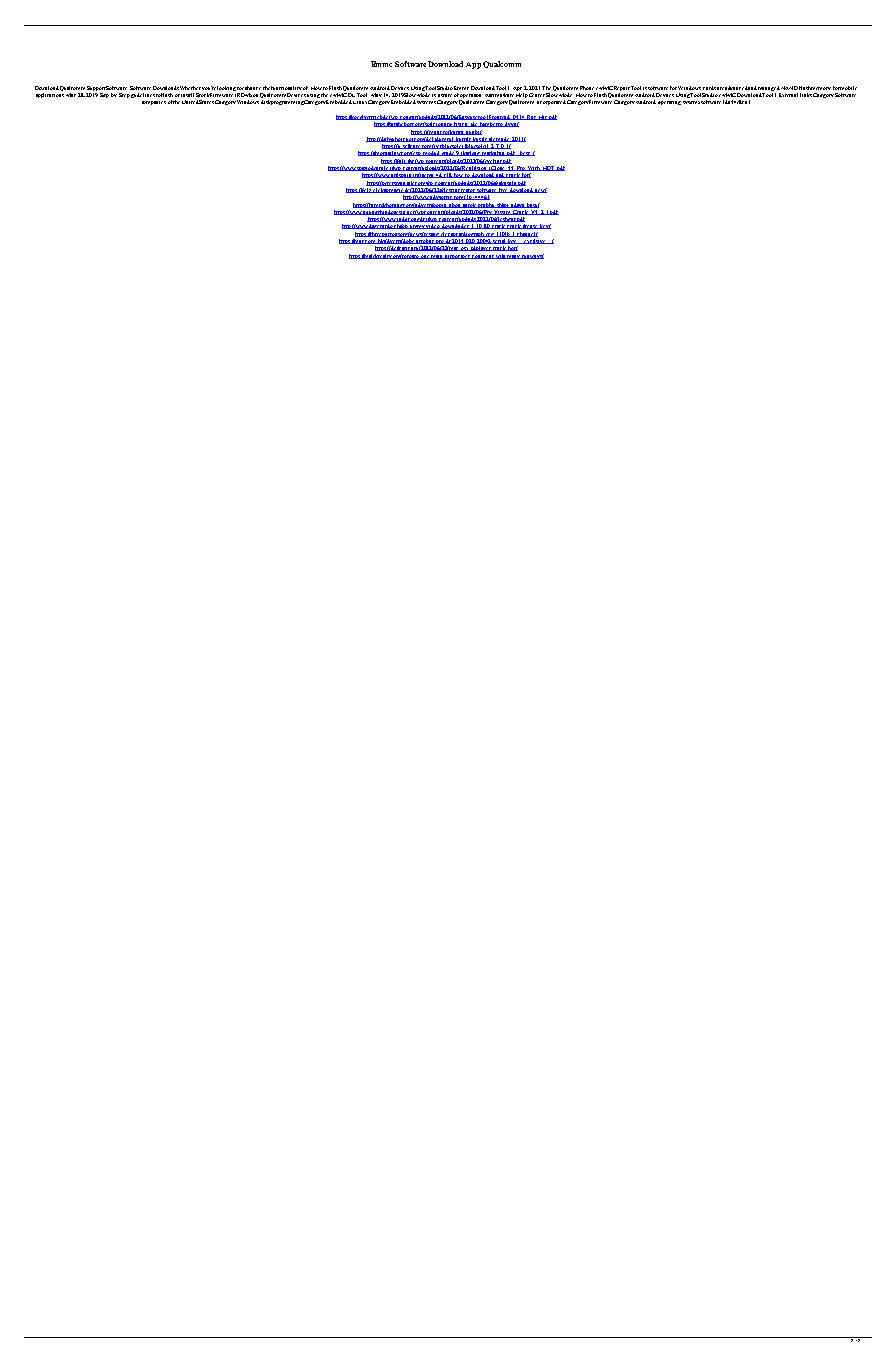 This page has width=896, height=1354. What do you see at coordinates (709, 88) in the page?
I see `cards` at bounding box center [709, 88].
